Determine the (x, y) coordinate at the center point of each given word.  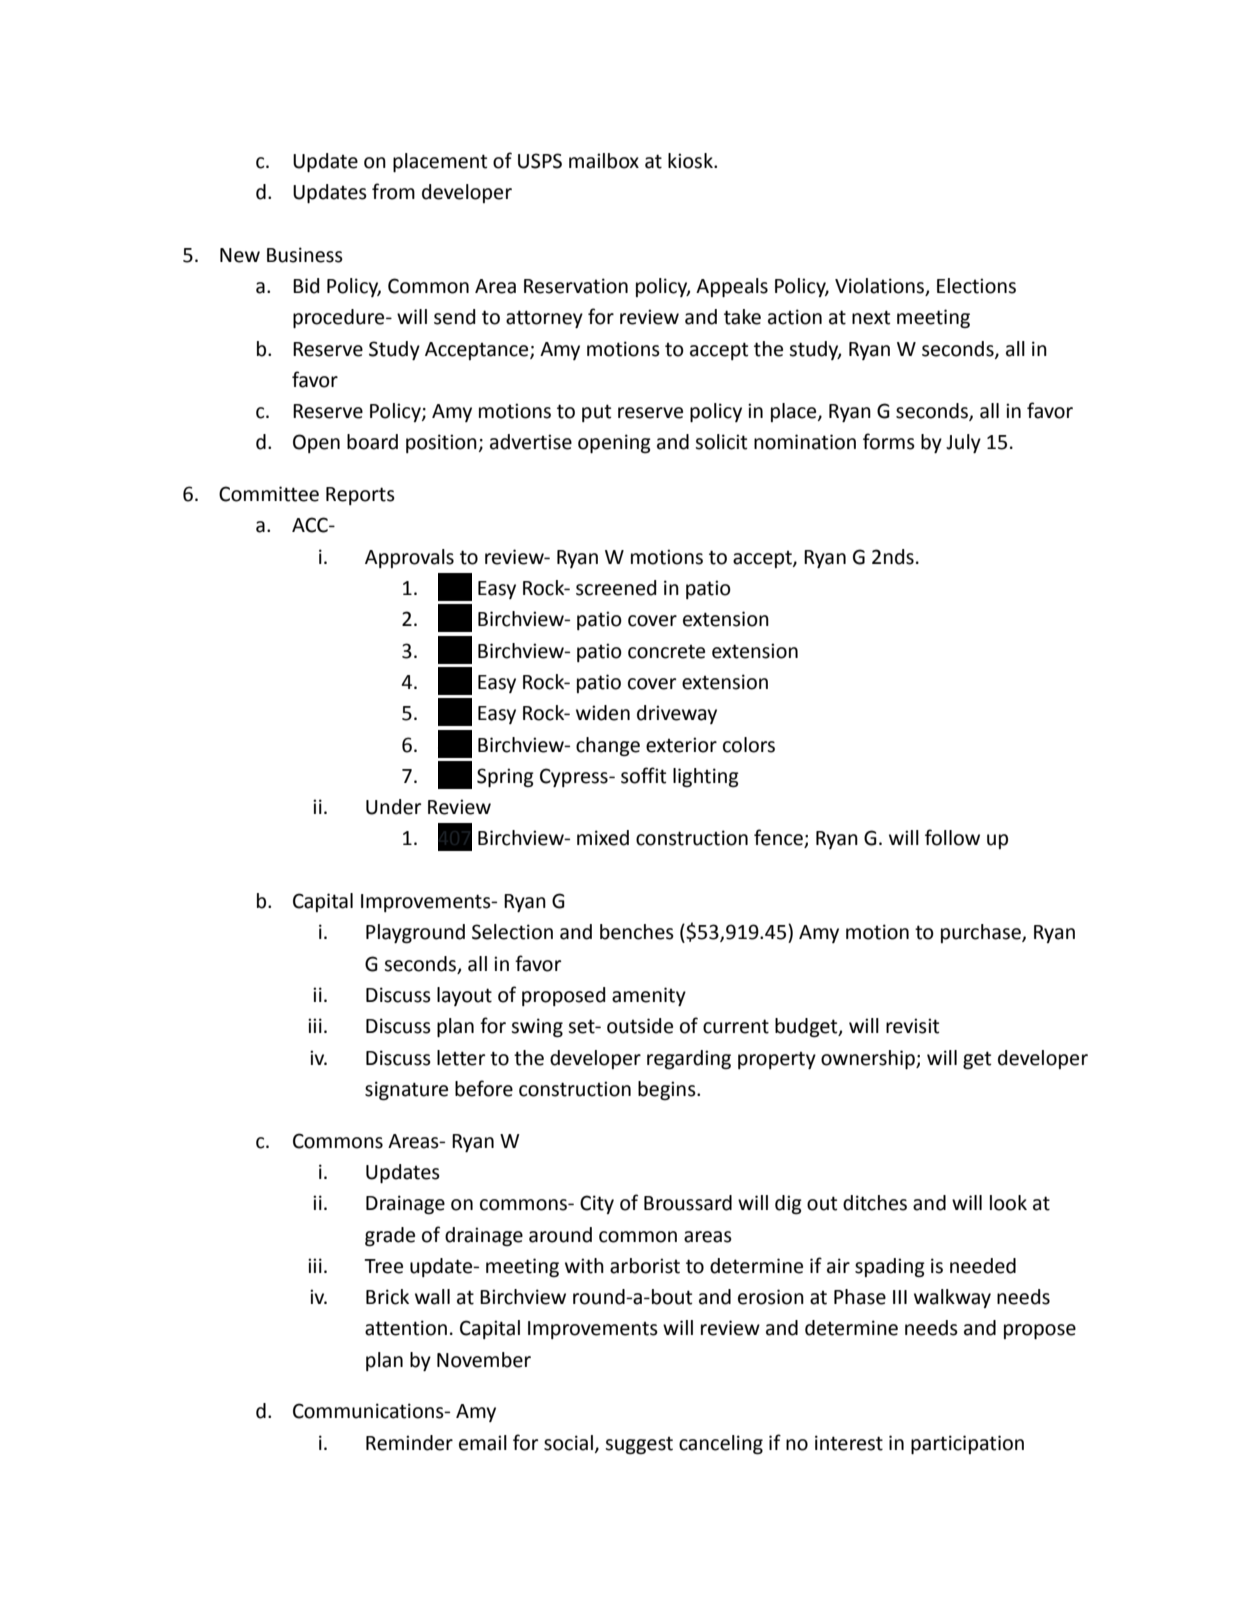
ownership (869, 1059)
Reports (360, 496)
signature (406, 1091)
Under (393, 807)
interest (849, 1443)
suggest (639, 1446)
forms (889, 441)
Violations (881, 287)
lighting (706, 778)
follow (952, 837)
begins (668, 1091)
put (596, 413)
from (393, 191)
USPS (540, 161)
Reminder (409, 1443)
